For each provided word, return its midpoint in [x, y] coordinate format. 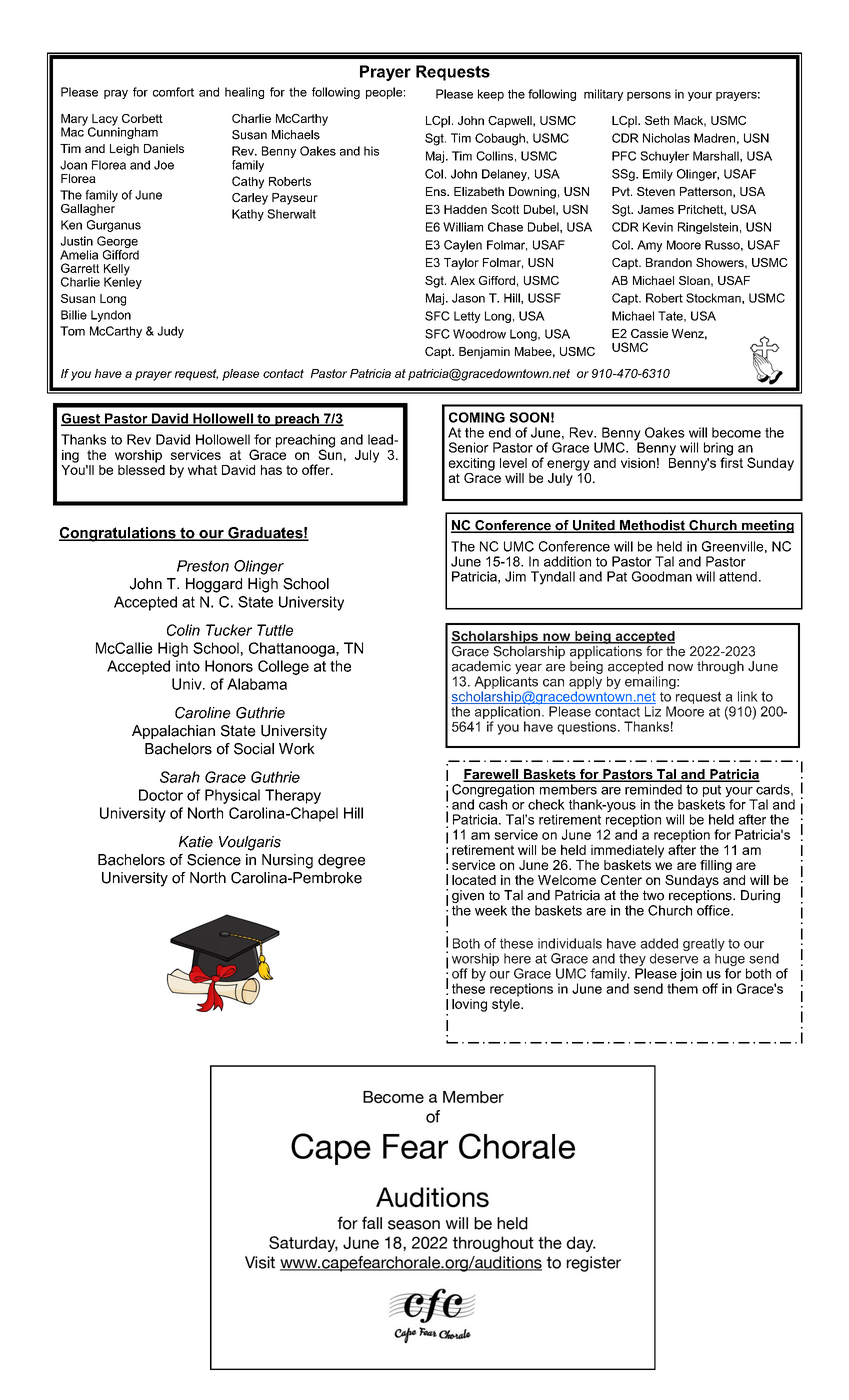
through [720, 667]
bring [718, 450]
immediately [627, 851]
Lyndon [111, 316]
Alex [462, 280]
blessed [141, 468]
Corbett [142, 118]
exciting [472, 464]
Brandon [669, 262]
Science [214, 860]
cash [493, 804]
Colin [183, 630]
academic [481, 666]
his [371, 151]
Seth [657, 120]
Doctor [161, 795]
